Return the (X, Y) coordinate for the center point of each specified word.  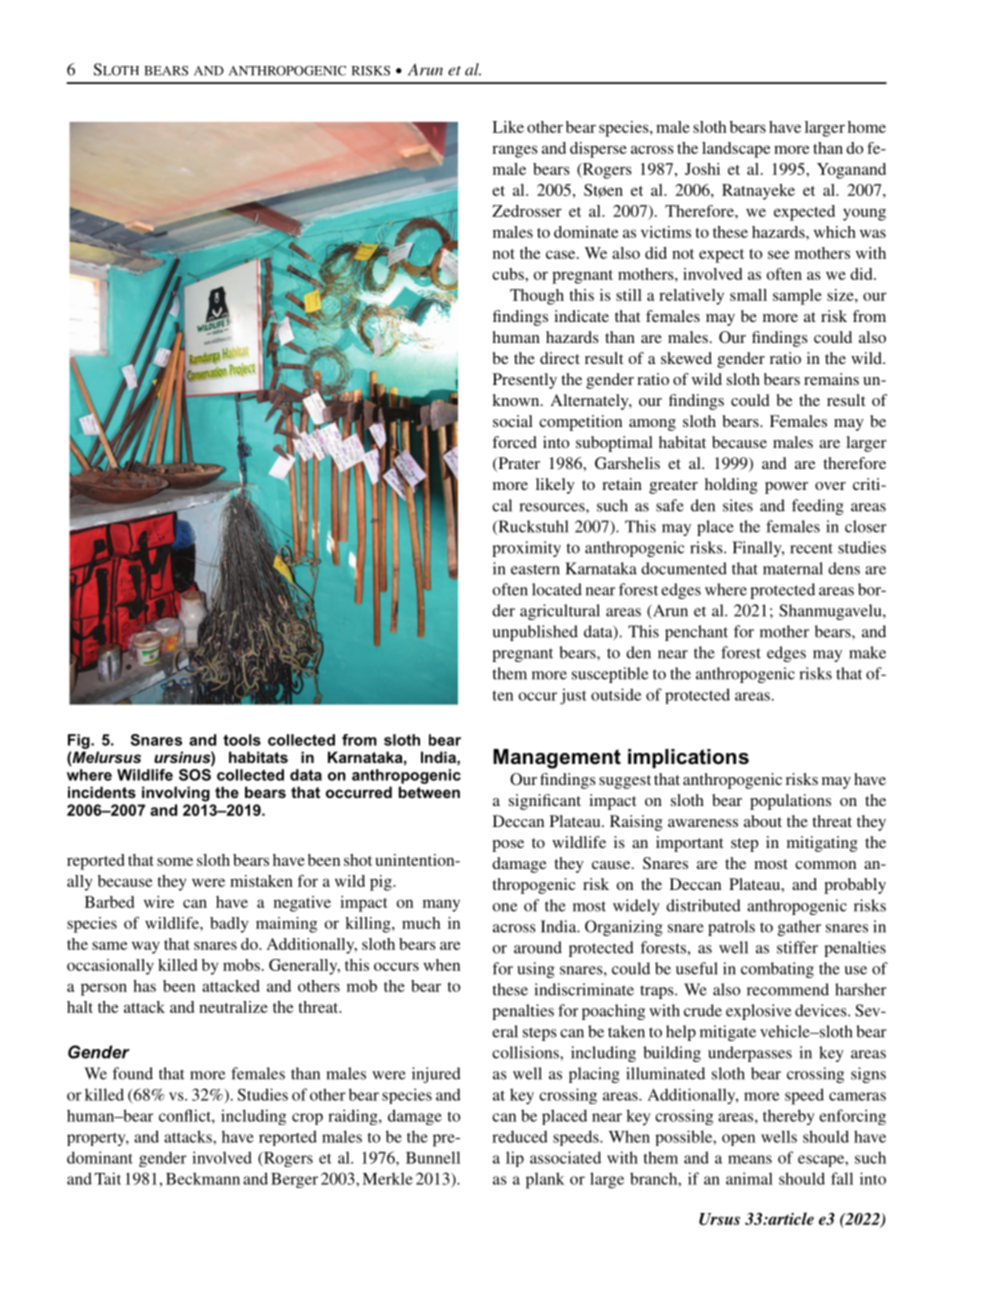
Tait (108, 1178)
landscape (736, 150)
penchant (696, 633)
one (505, 907)
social (513, 421)
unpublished (535, 633)
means (750, 1159)
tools (242, 740)
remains (831, 379)
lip (515, 1159)
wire (159, 902)
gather (799, 928)
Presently (525, 381)
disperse (598, 150)
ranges (515, 151)
